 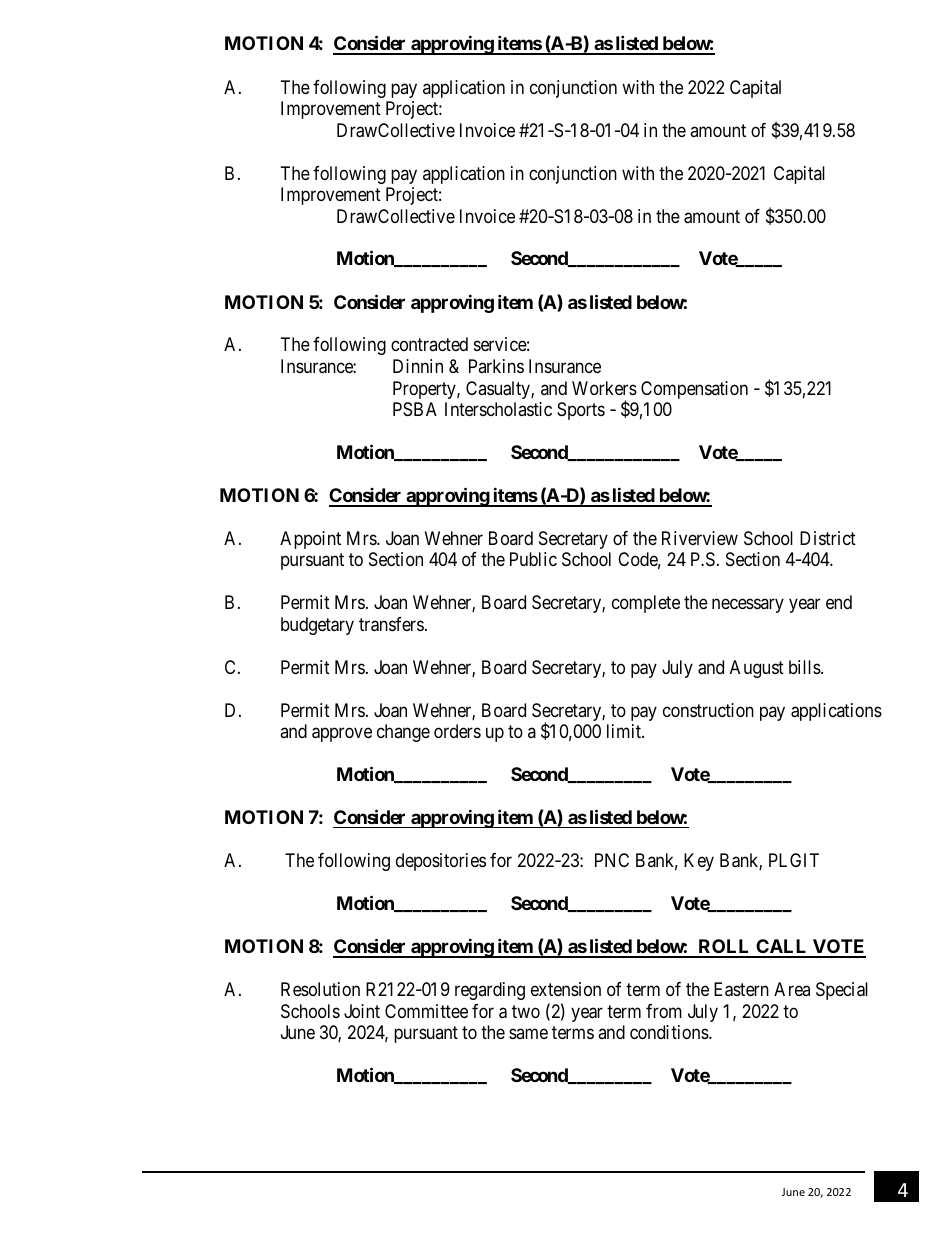 What do you see at coordinates (604, 388) in the image?
I see `Workers` at bounding box center [604, 388].
